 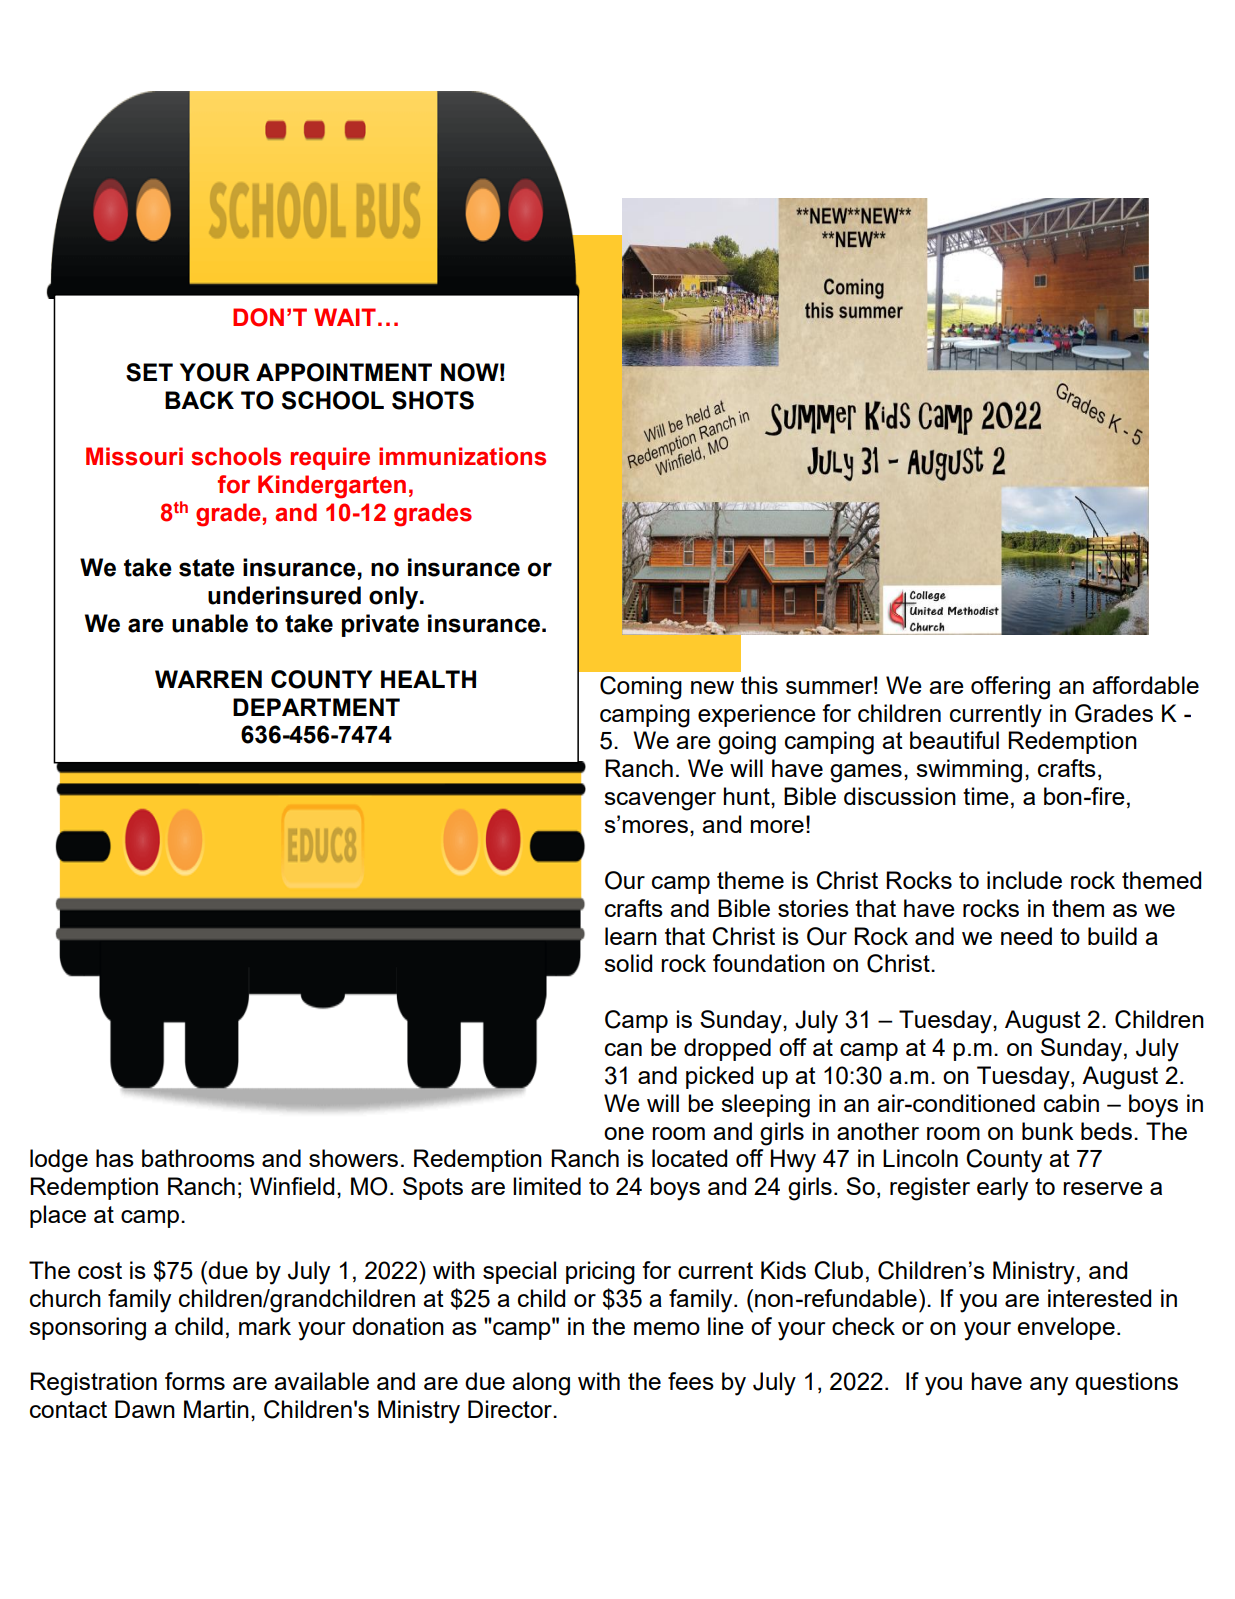 I want to click on DEPARTMENT, so click(x=316, y=707).
